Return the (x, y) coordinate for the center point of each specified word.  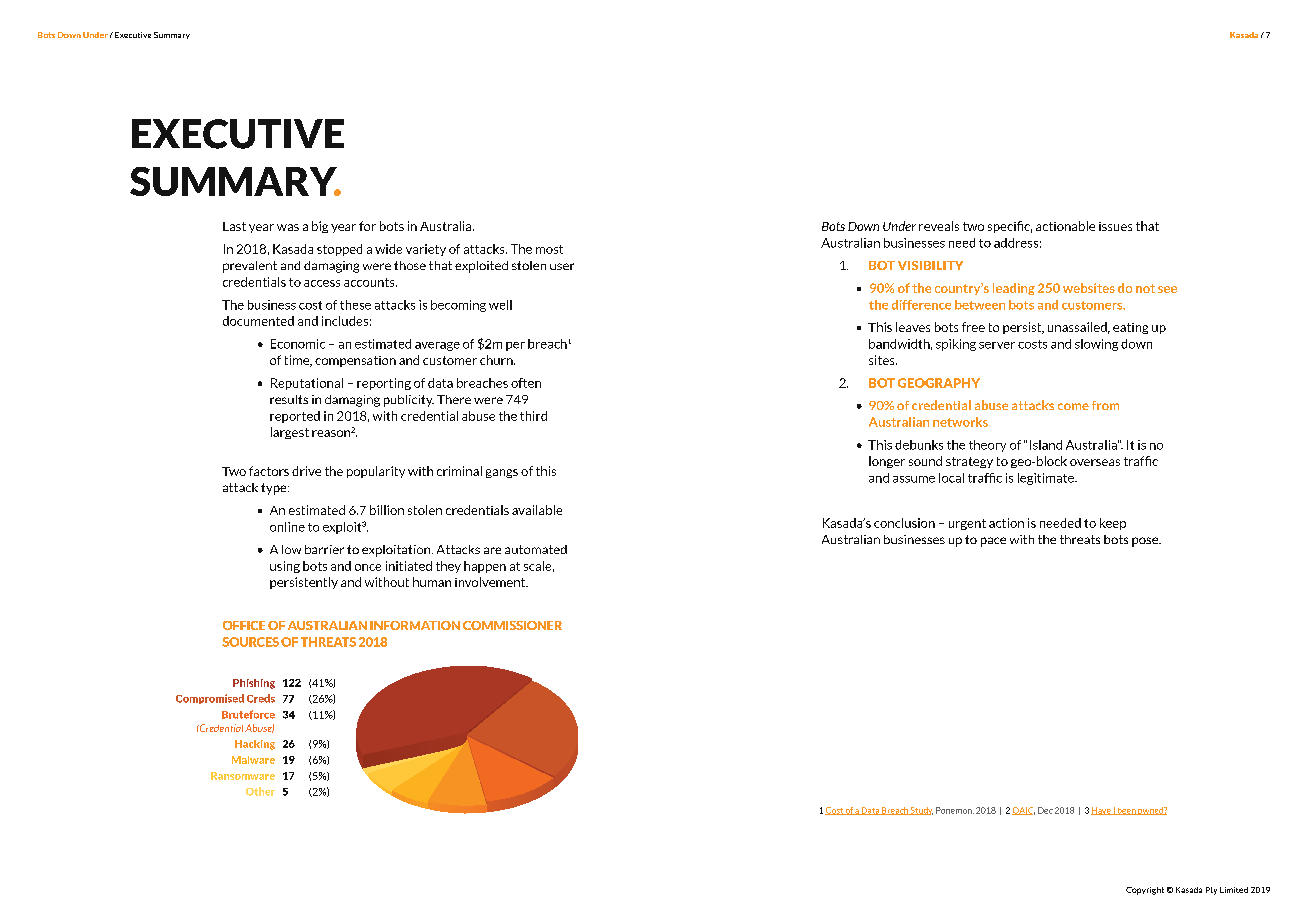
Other (260, 791)
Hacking (255, 745)
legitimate (1047, 479)
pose (1146, 542)
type (275, 489)
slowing (1096, 345)
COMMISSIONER (512, 625)
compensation (355, 361)
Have (1102, 811)
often (526, 383)
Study (921, 811)
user (562, 266)
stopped (339, 250)
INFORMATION (415, 625)
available (537, 510)
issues (1115, 226)
